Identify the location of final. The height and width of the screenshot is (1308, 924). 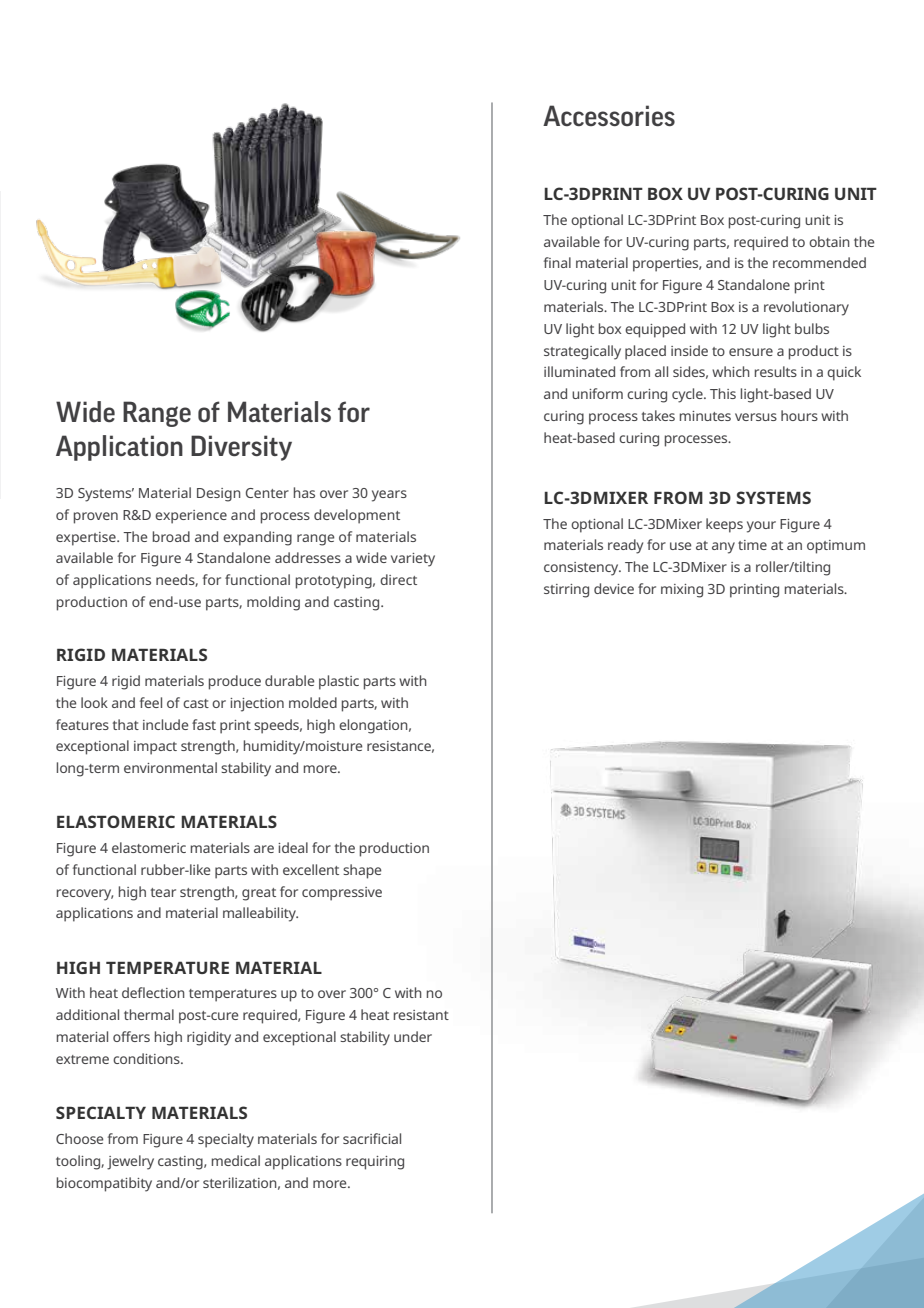
(557, 262).
